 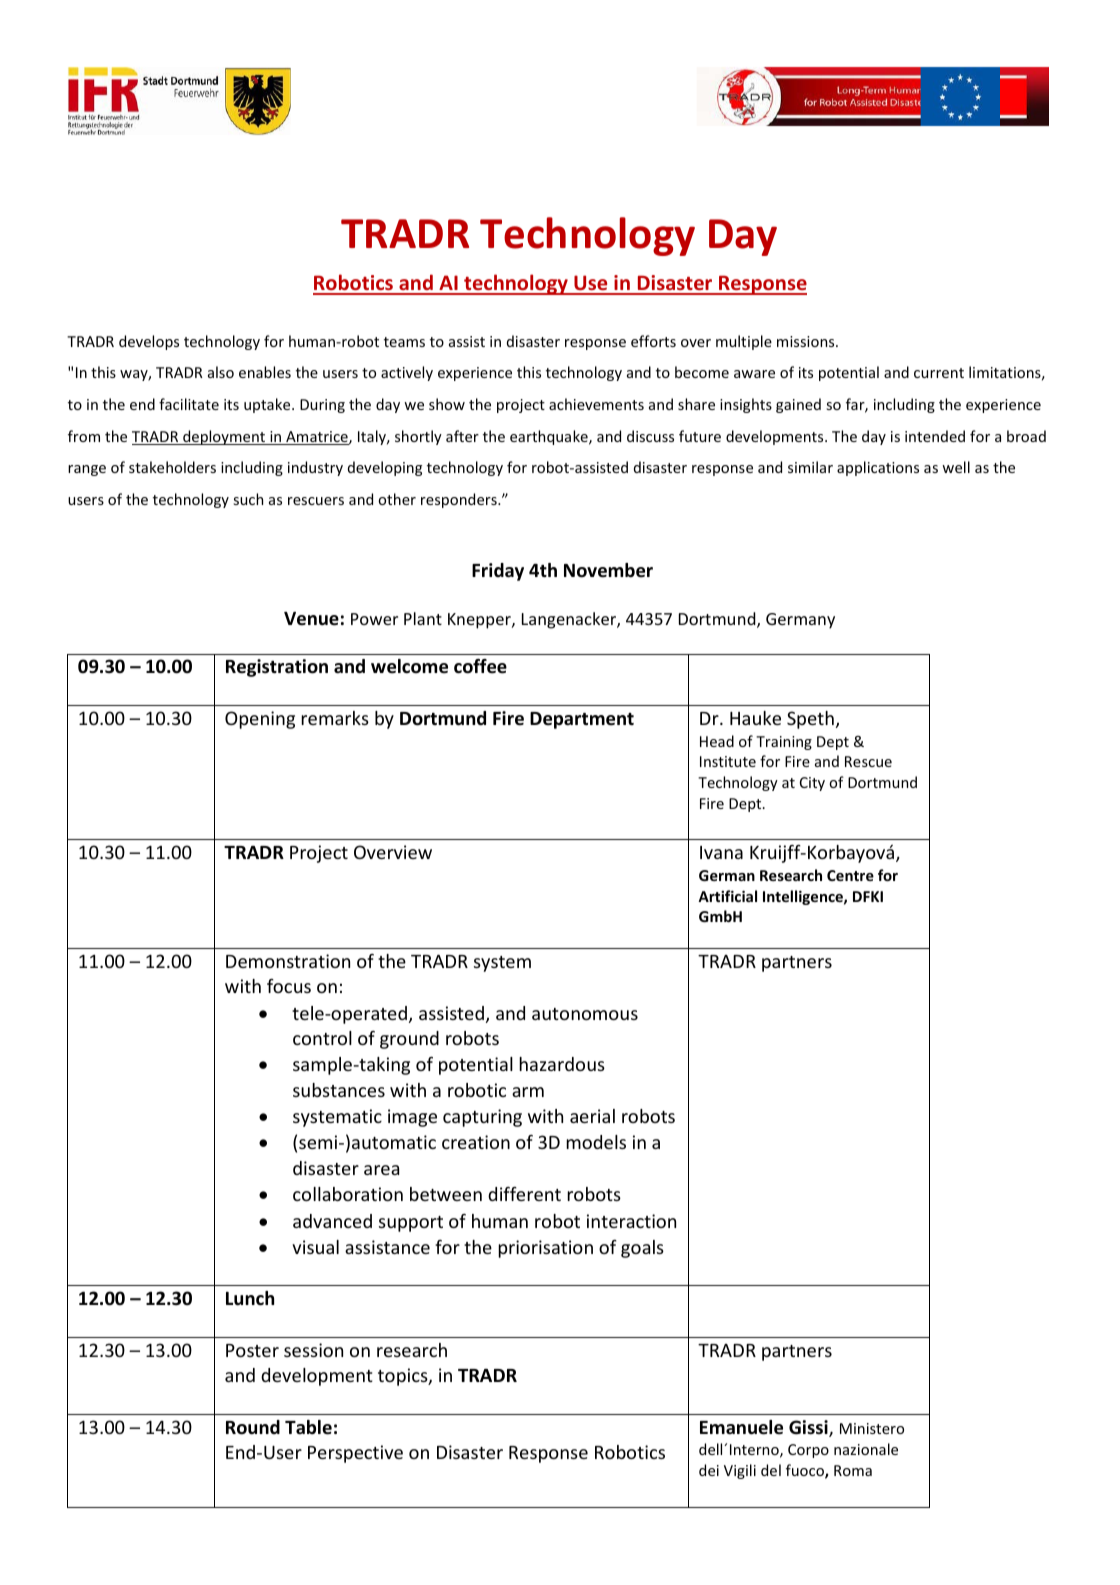 What do you see at coordinates (592, 1116) in the document?
I see `aerial` at bounding box center [592, 1116].
